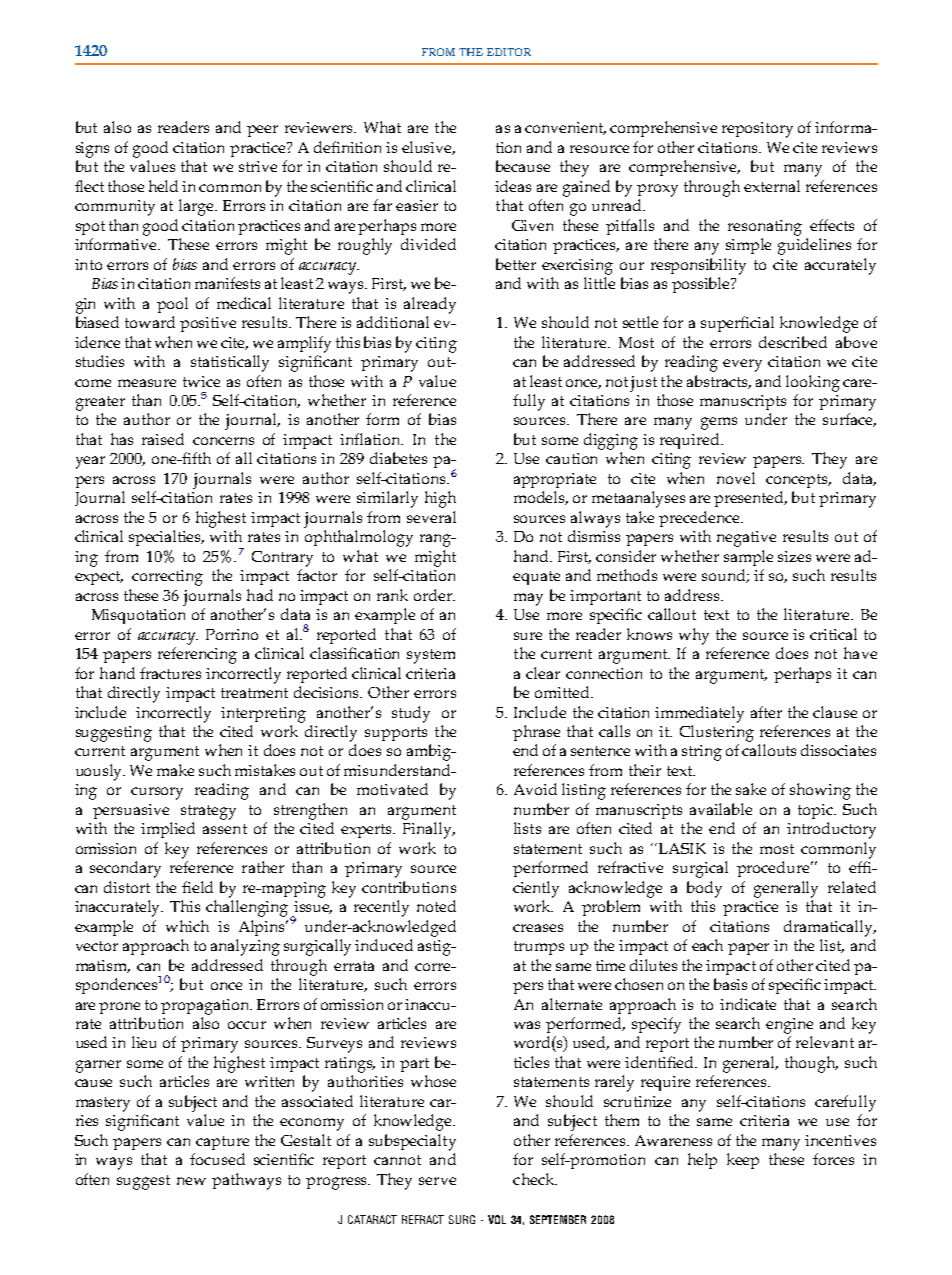 The width and height of the screenshot is (952, 1275). I want to click on new, so click(191, 1181).
